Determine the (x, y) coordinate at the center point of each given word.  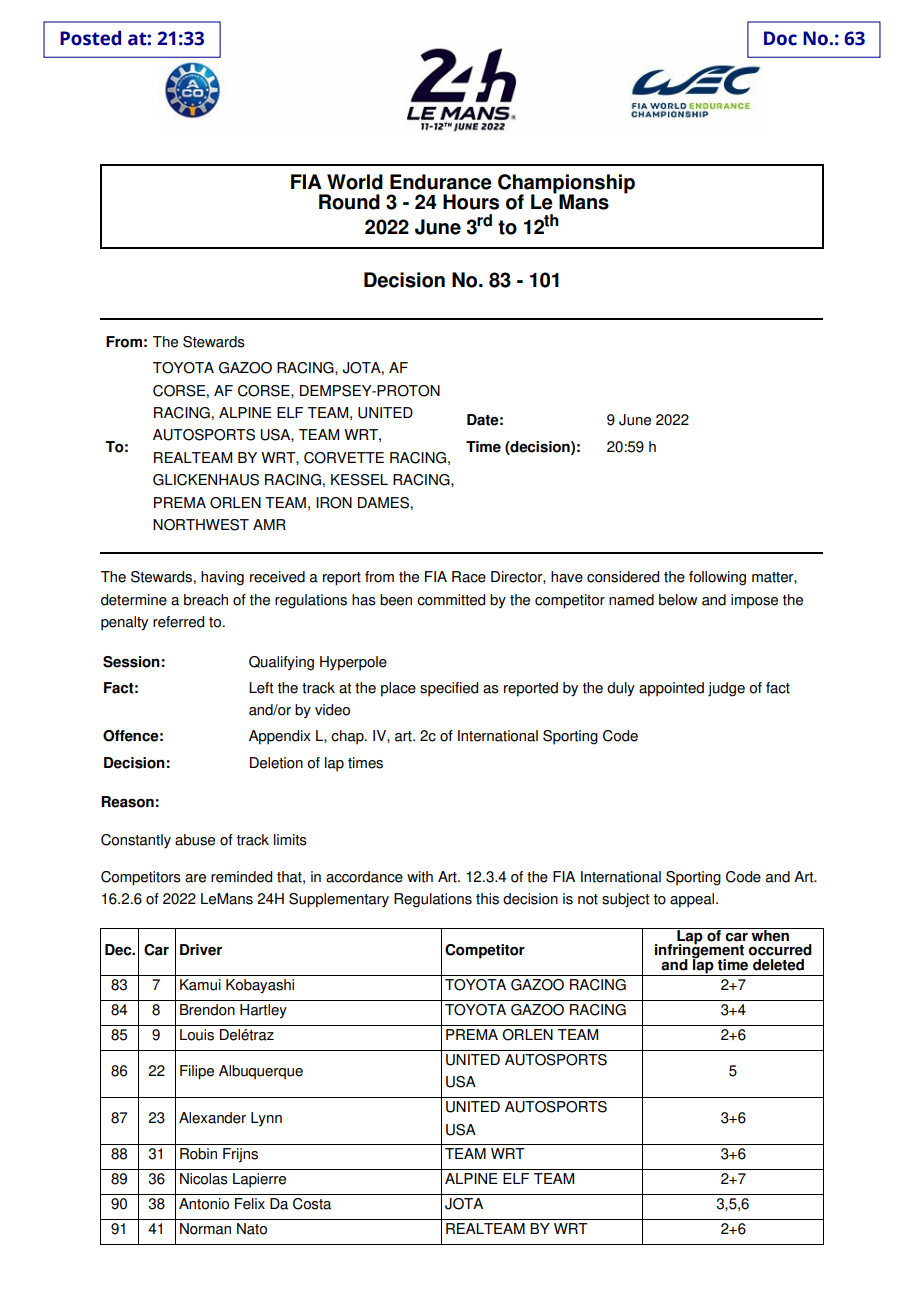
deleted (778, 965)
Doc (780, 38)
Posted (90, 38)
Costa (312, 1204)
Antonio (204, 1204)
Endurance (441, 182)
